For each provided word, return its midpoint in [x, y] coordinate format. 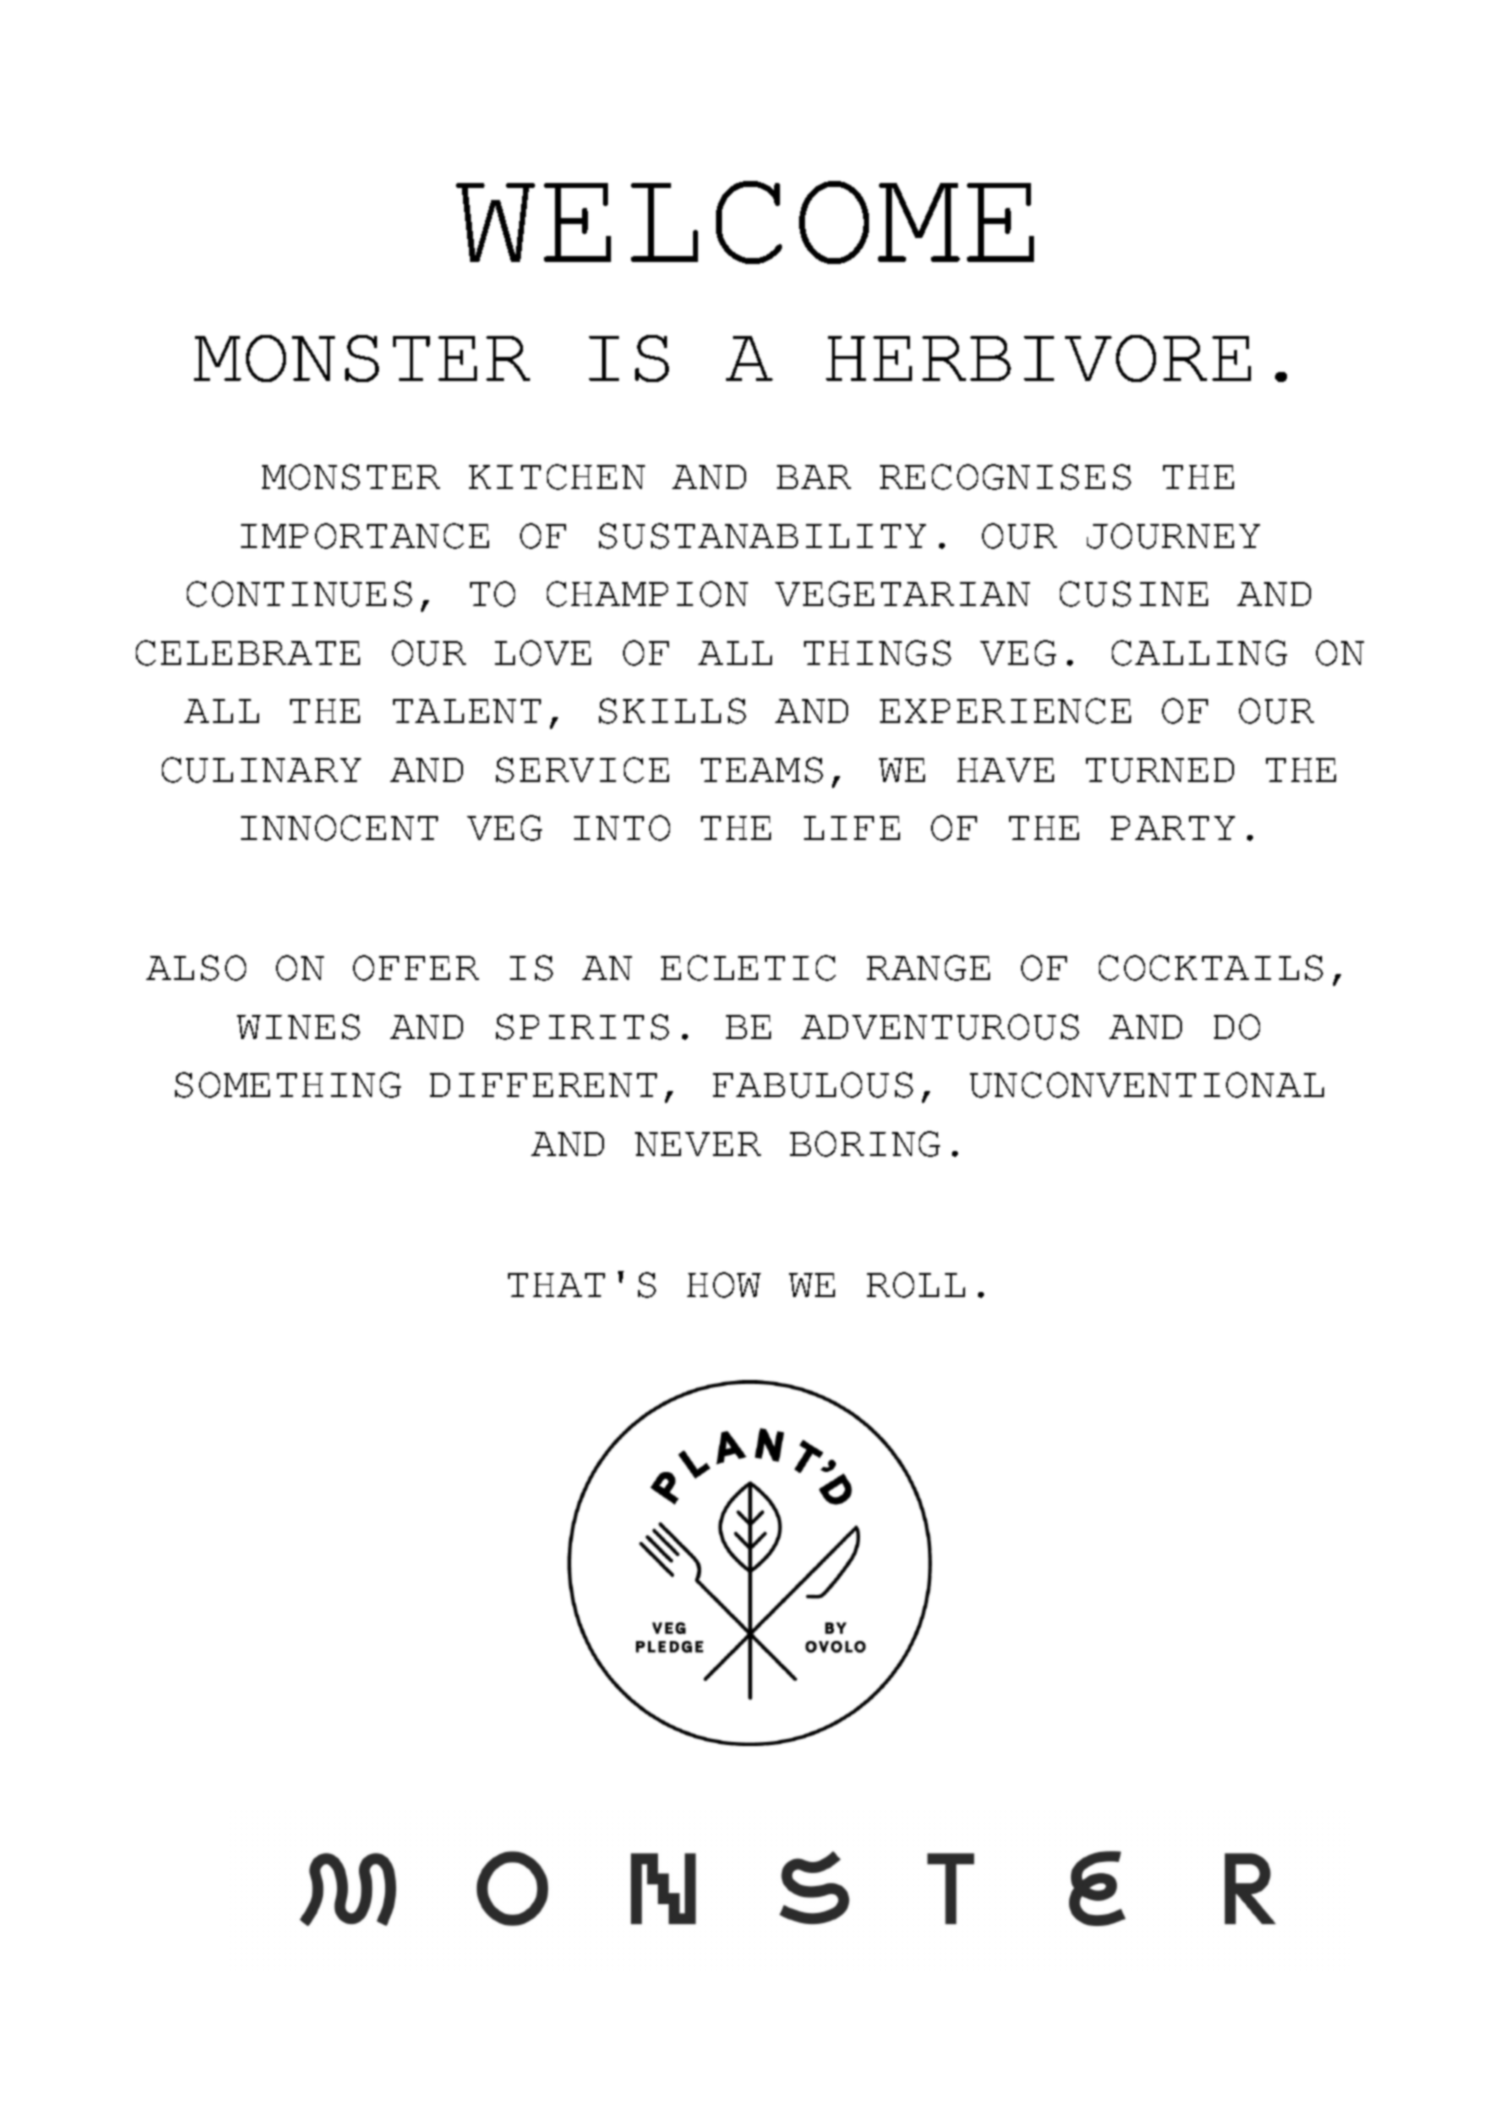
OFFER [416, 968]
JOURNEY [1173, 536]
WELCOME [745, 222]
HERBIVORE [1038, 358]
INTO [622, 828]
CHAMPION [647, 594]
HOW [724, 1285]
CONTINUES [299, 594]
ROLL [916, 1285]
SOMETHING [288, 1085]
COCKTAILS [1211, 968]
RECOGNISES [1005, 477]
